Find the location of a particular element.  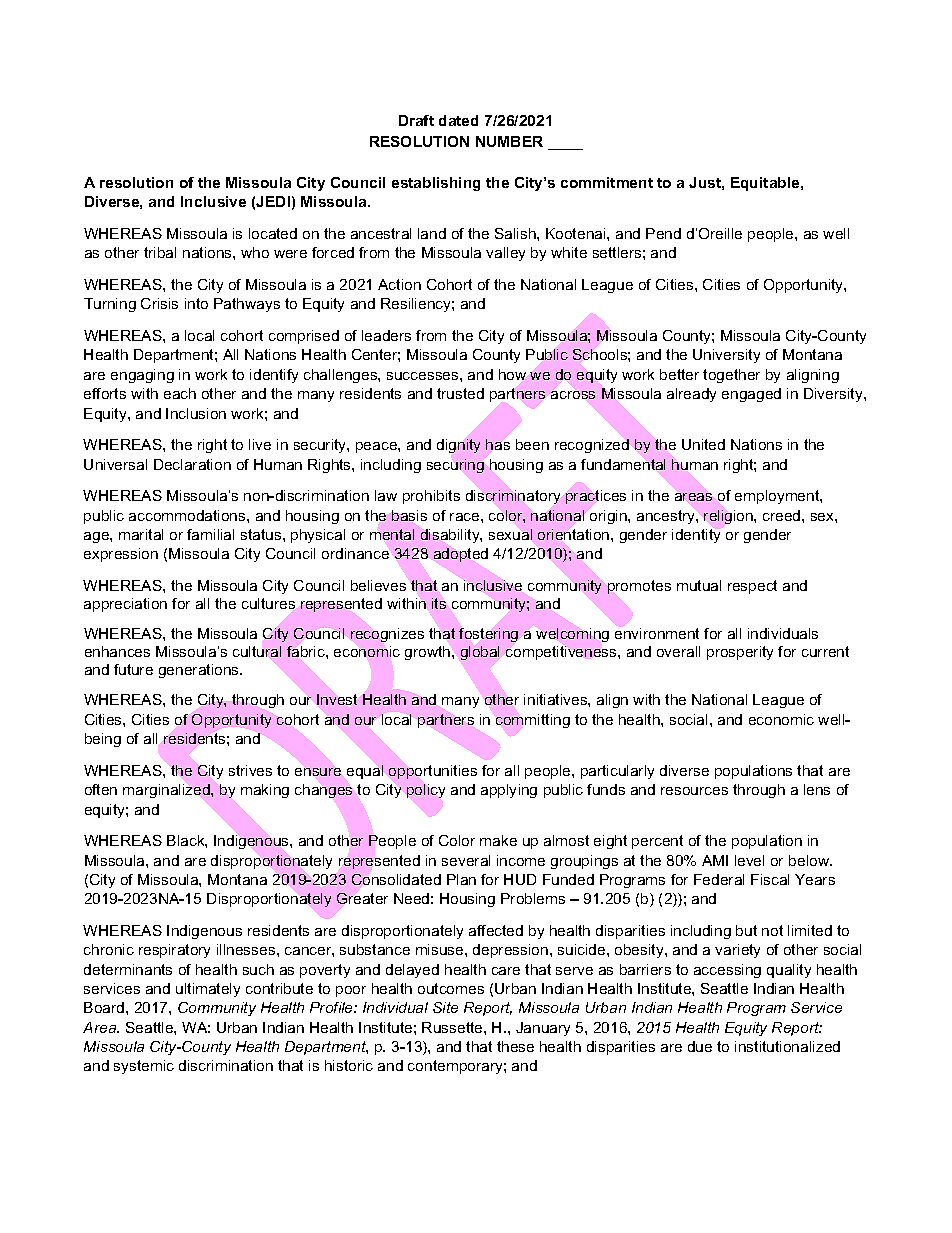

adopted is located at coordinates (461, 555).
